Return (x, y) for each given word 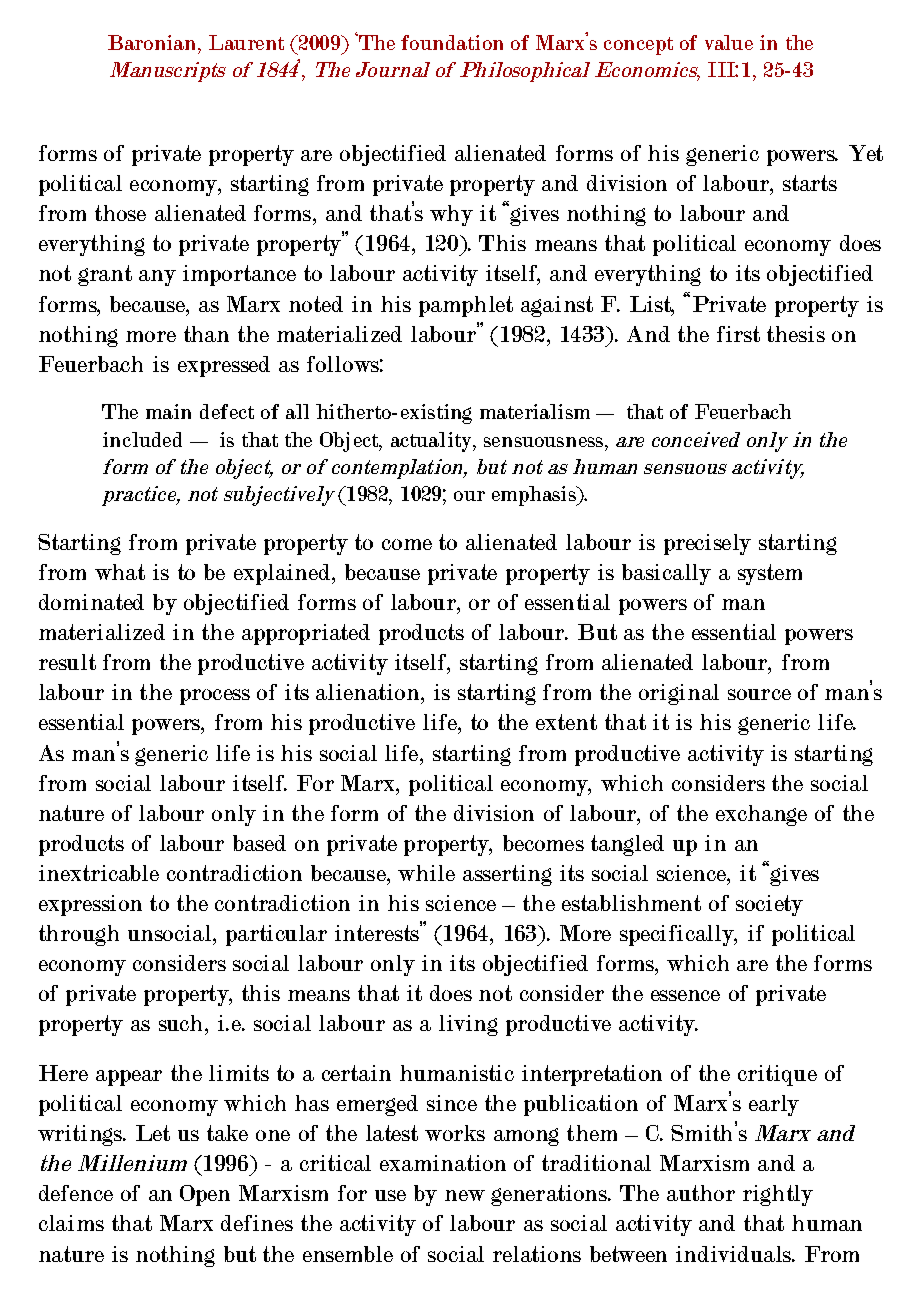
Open (205, 1195)
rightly (778, 1195)
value (729, 42)
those (120, 213)
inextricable (99, 873)
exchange (761, 815)
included (142, 439)
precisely (707, 544)
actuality (432, 442)
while (426, 873)
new (465, 1195)
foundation (452, 42)
